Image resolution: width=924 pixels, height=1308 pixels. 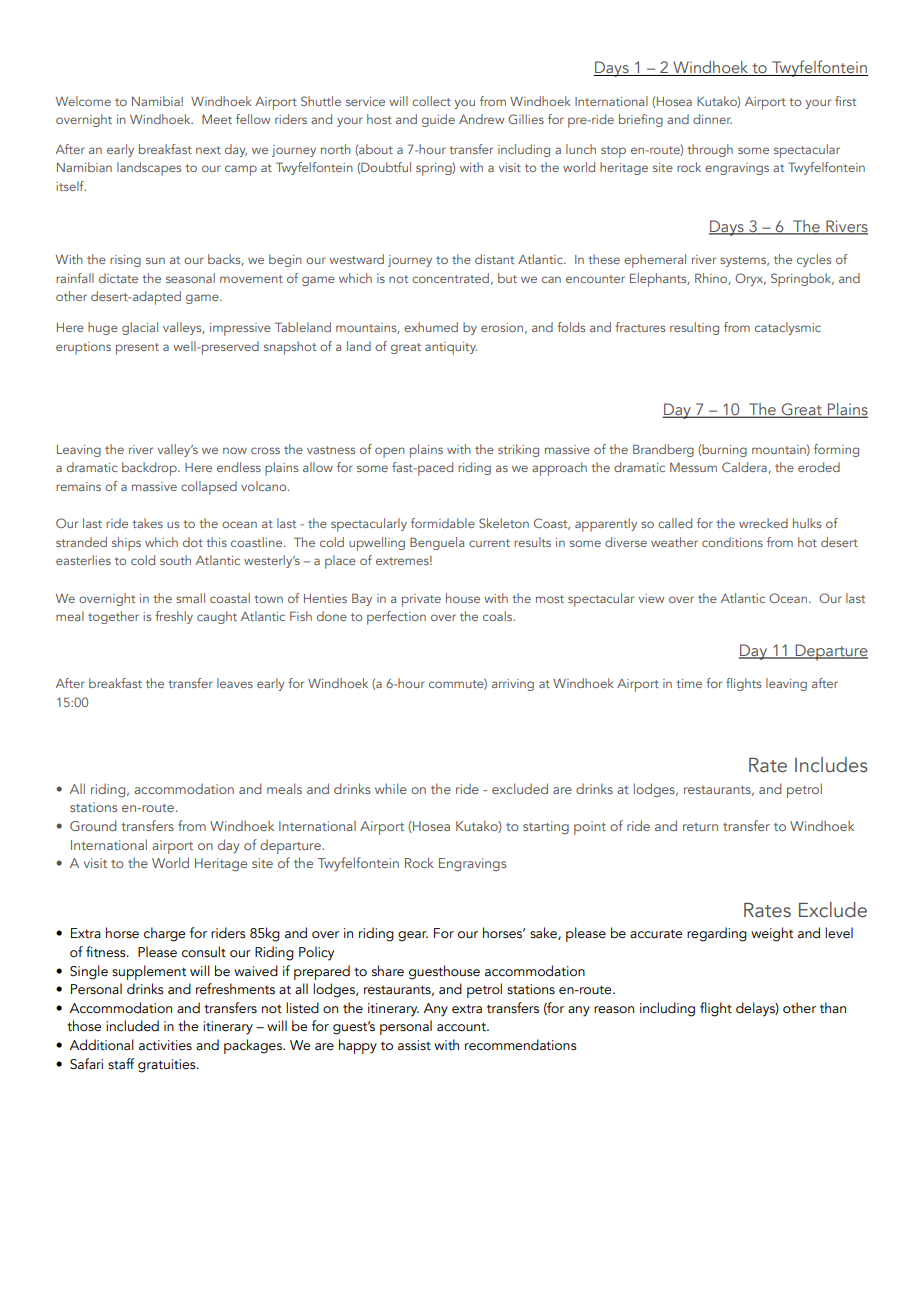 What do you see at coordinates (137, 349) in the screenshot?
I see `present` at bounding box center [137, 349].
